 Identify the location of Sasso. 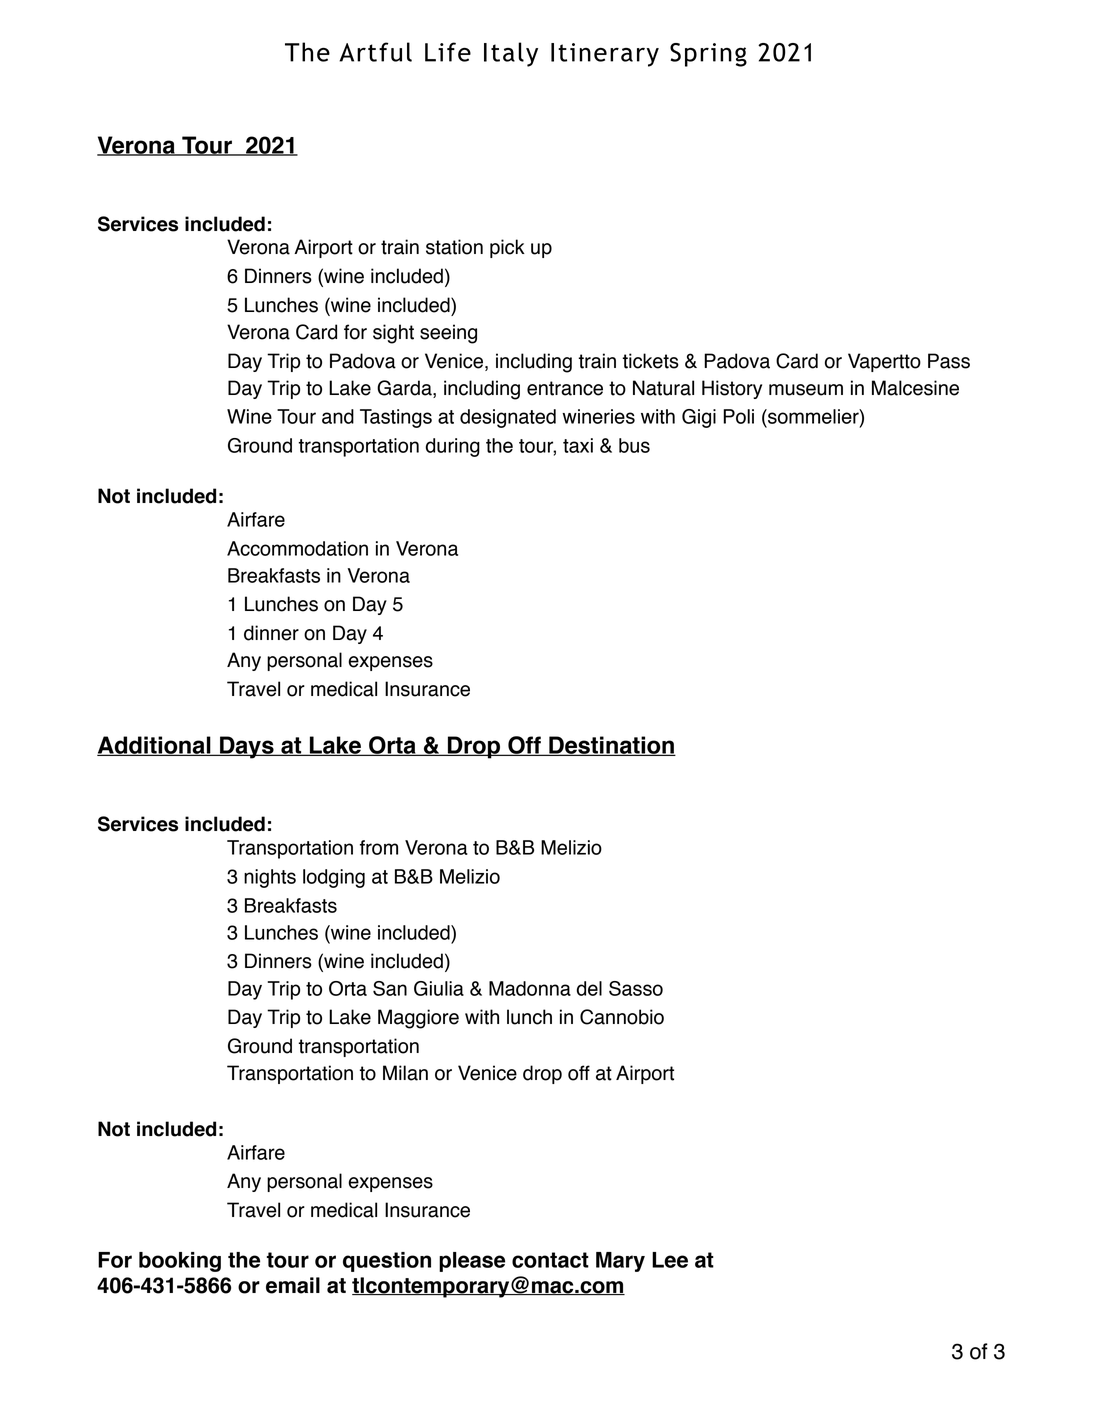
(636, 988).
